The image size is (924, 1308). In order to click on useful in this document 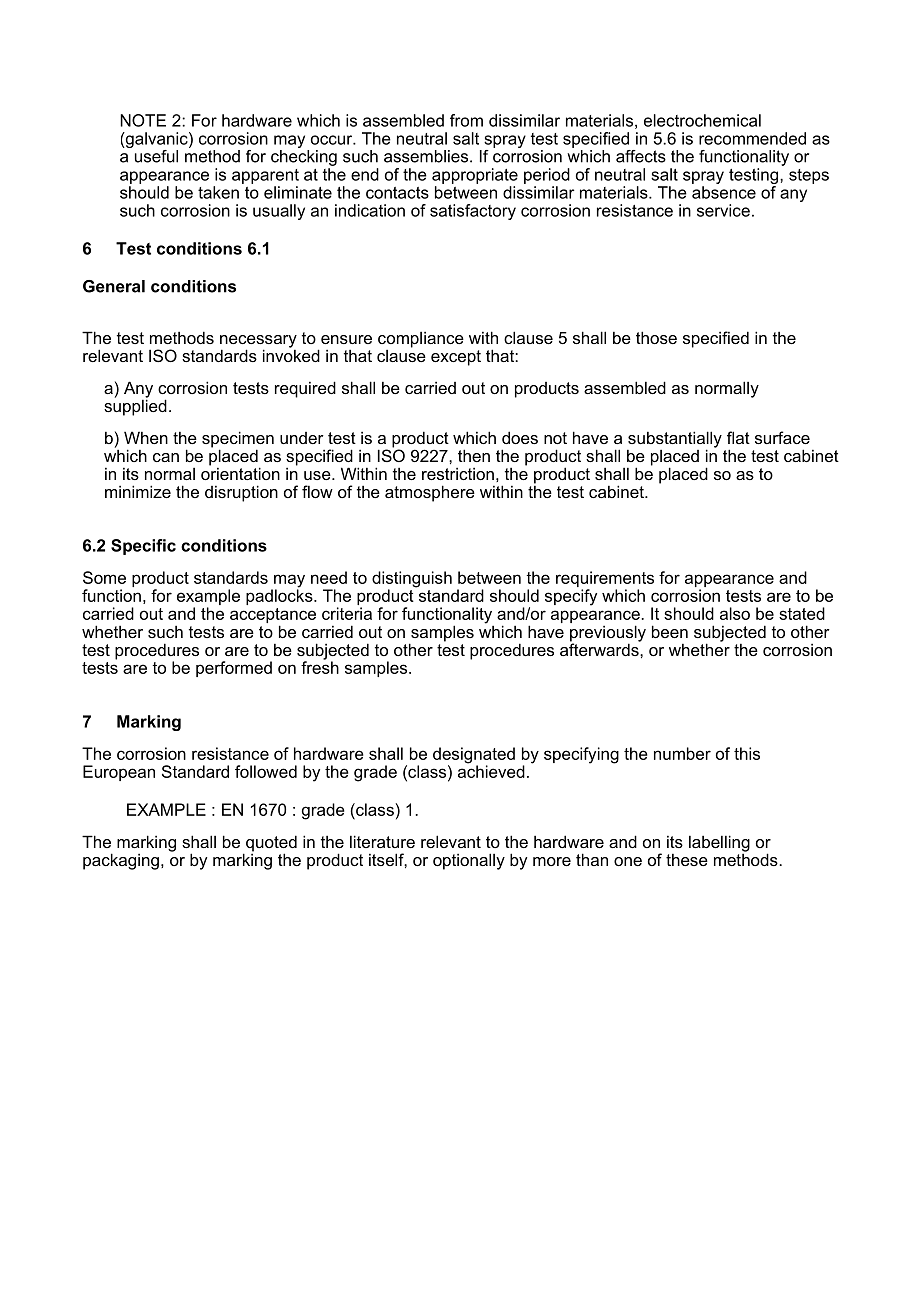, I will do `click(156, 156)`.
